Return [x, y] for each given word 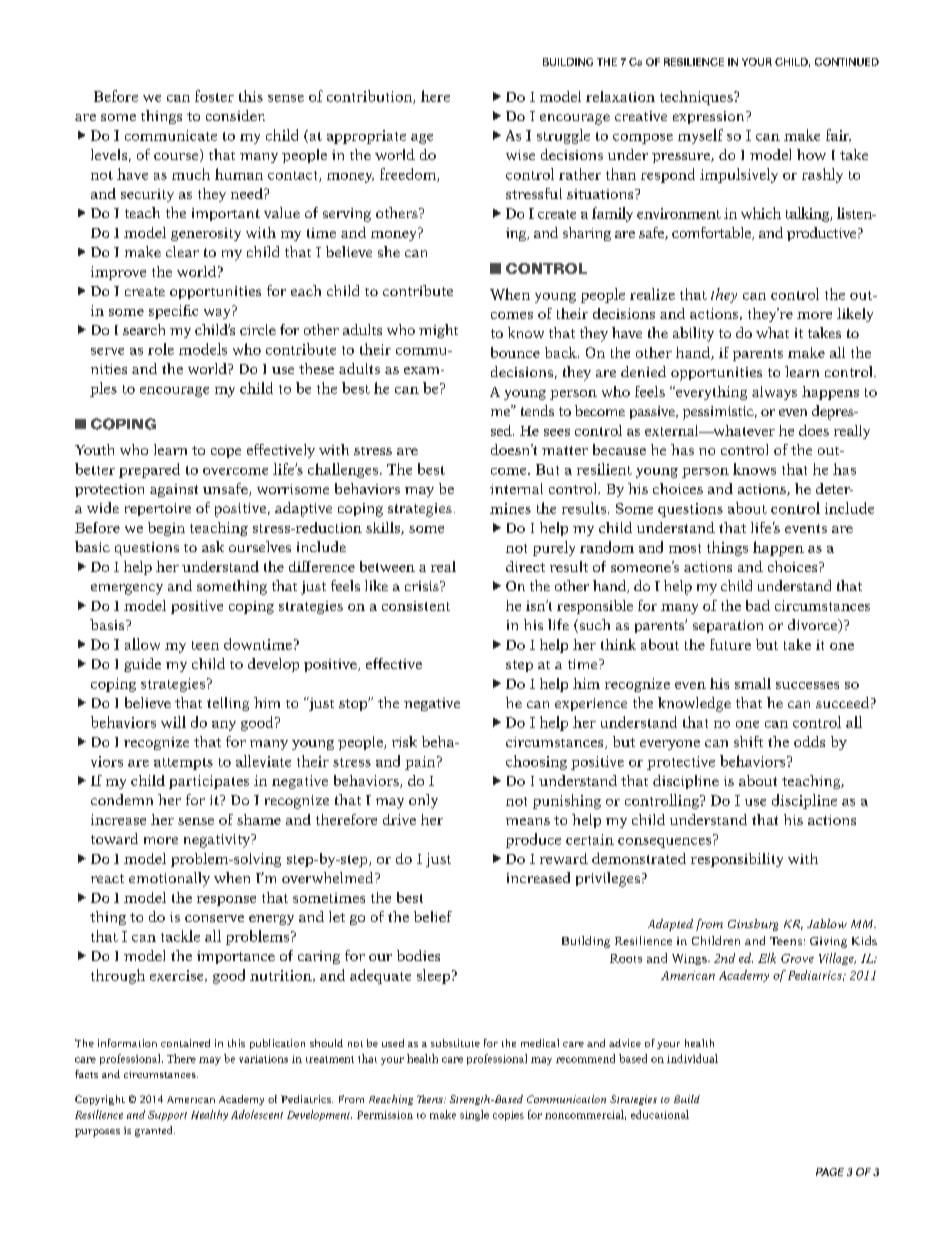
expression [710, 117]
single [474, 1115]
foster [214, 96]
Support [167, 1116]
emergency [127, 589]
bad [758, 605]
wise [520, 155]
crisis [423, 586]
